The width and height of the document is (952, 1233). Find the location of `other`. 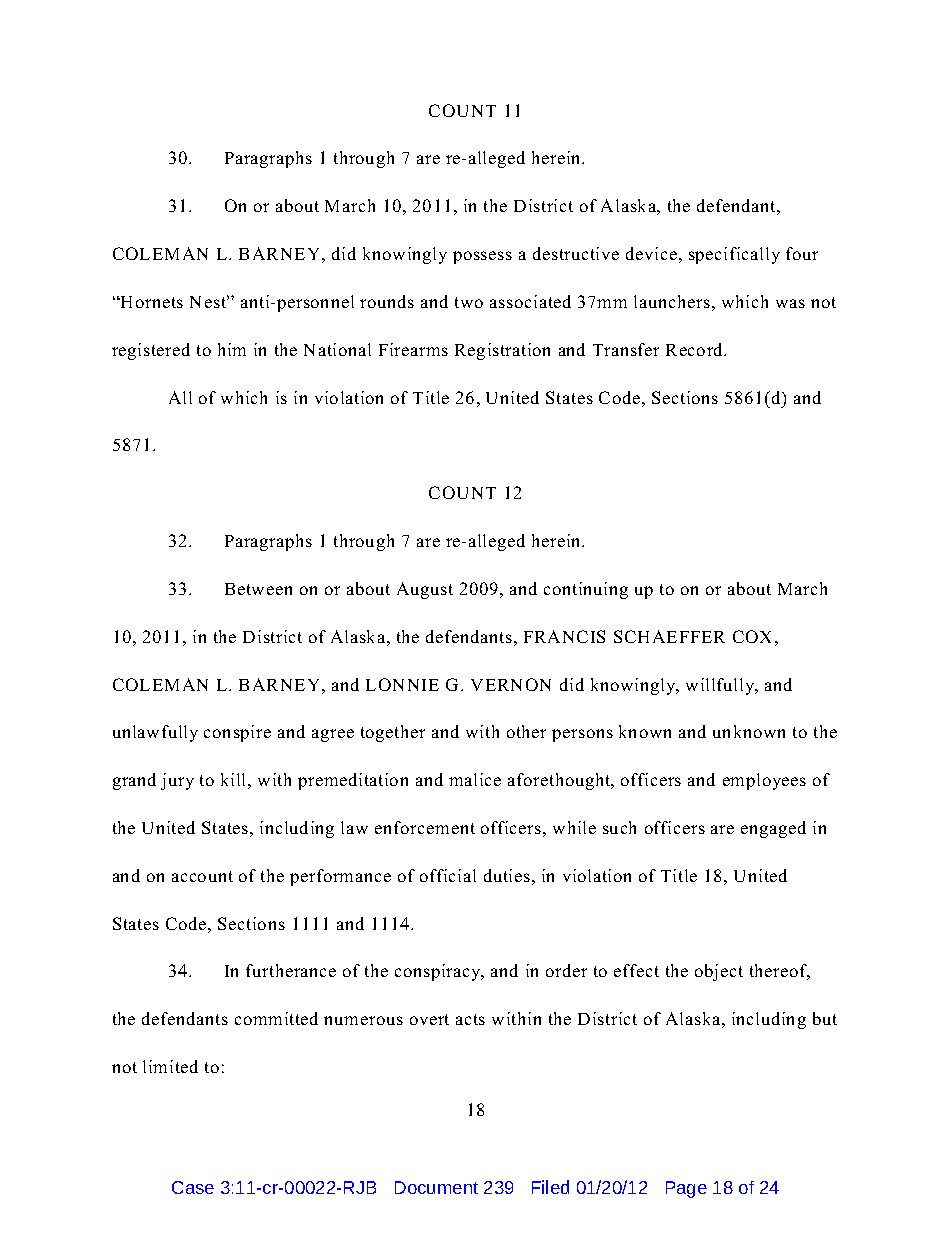

other is located at coordinates (526, 731).
